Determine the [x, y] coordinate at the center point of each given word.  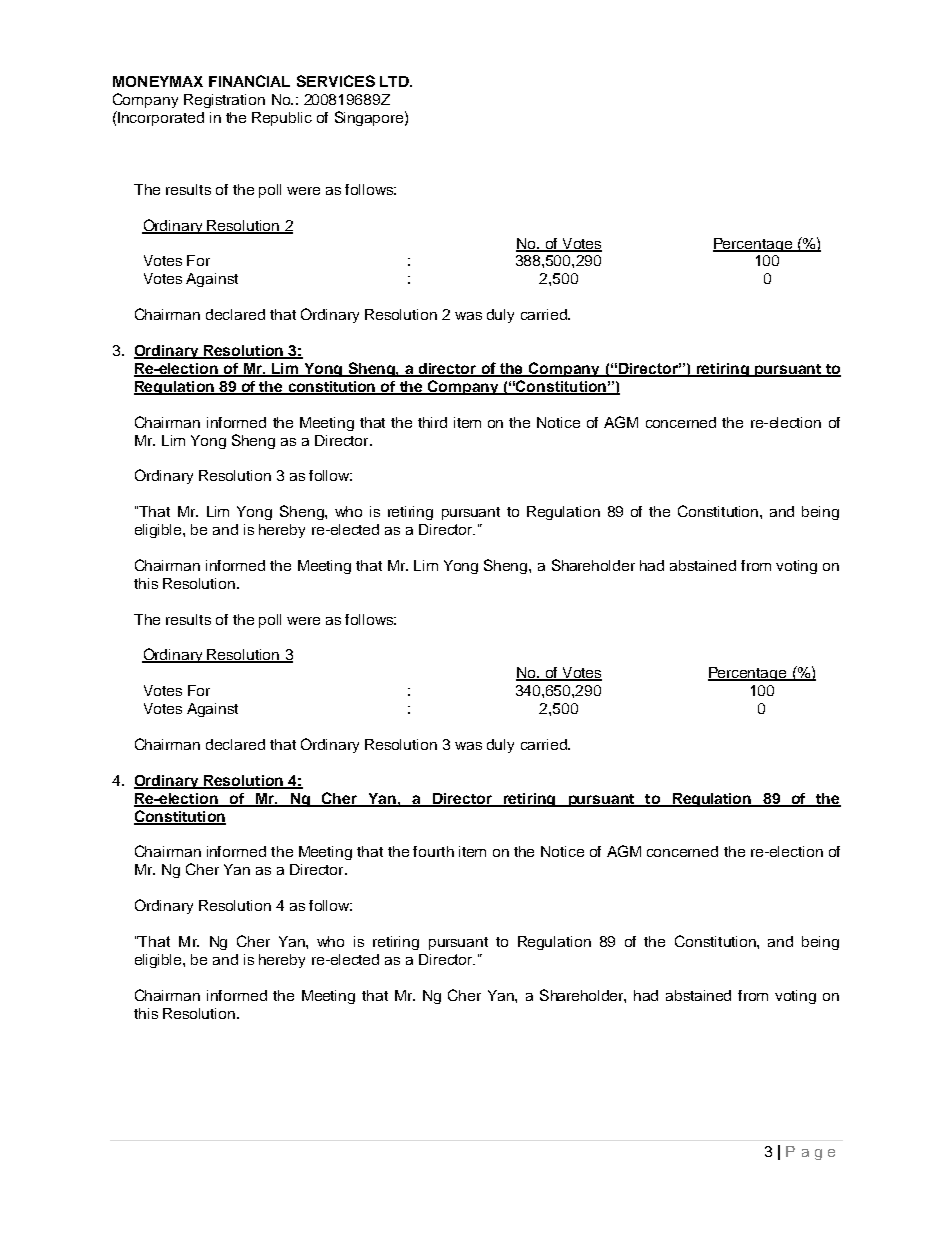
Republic [282, 119]
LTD [395, 81]
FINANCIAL [249, 81]
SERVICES [336, 81]
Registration [224, 101]
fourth [433, 851]
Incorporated [160, 118]
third [432, 422]
